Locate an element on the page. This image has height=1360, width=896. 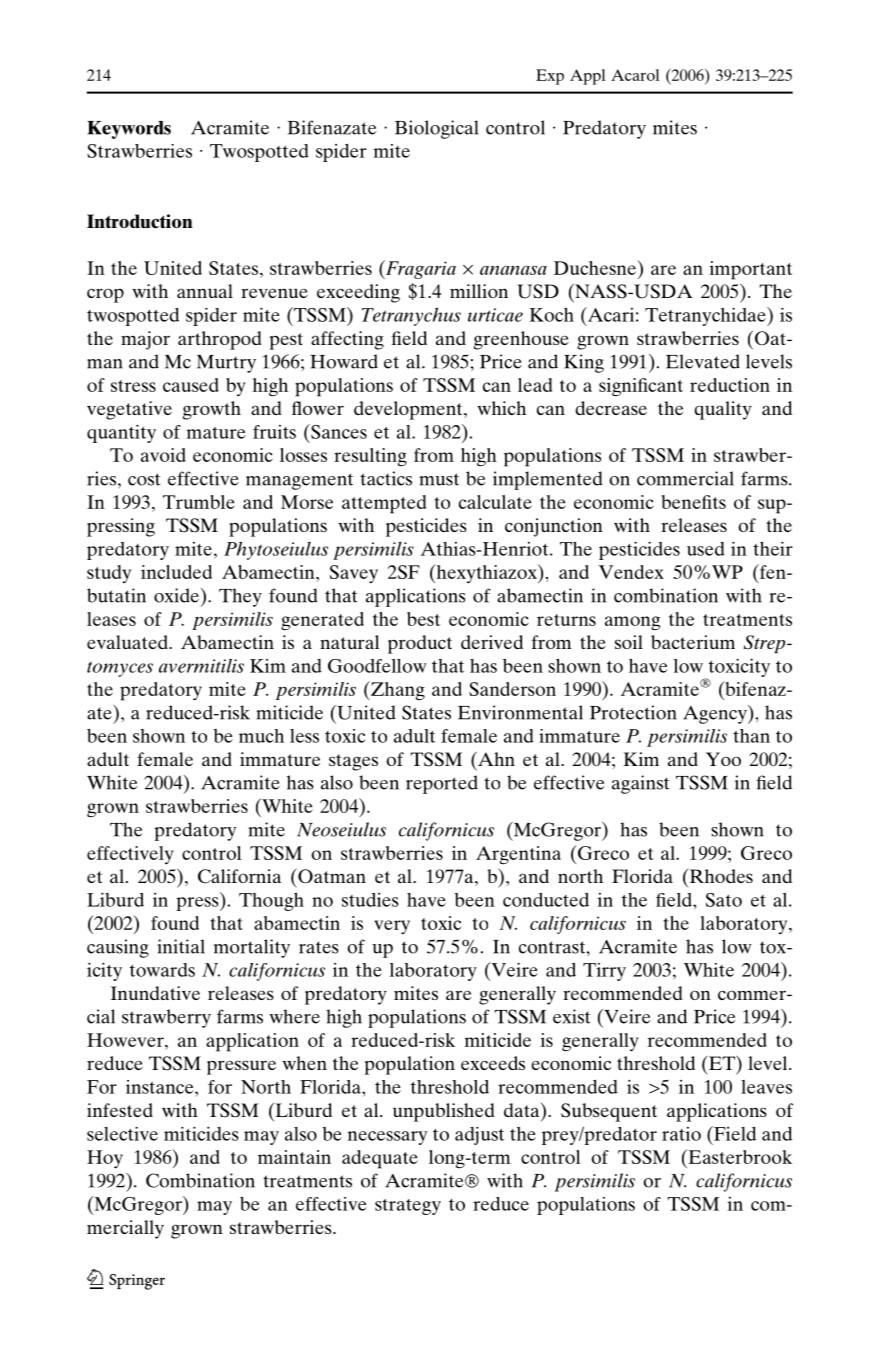
Keywords is located at coordinates (129, 130).
